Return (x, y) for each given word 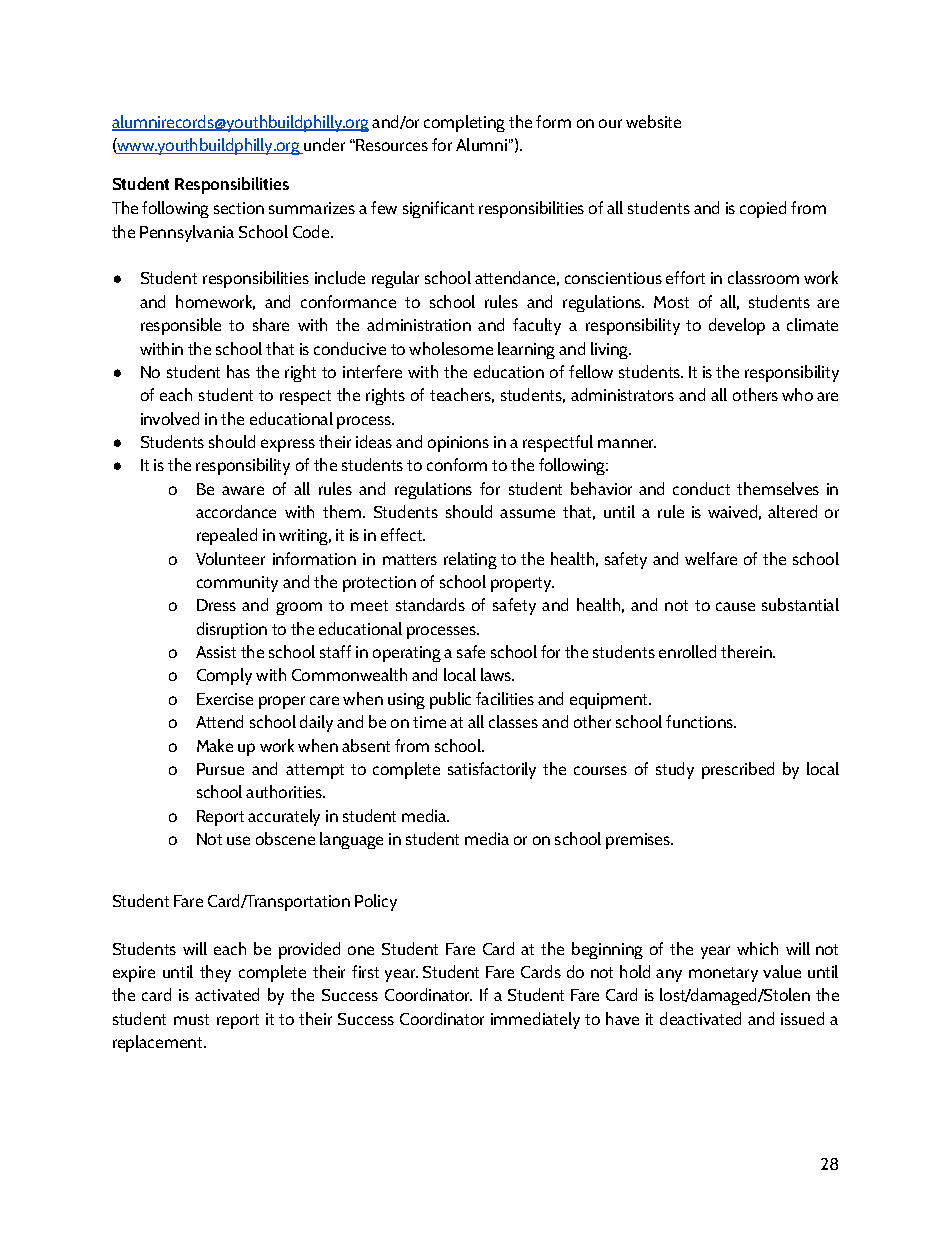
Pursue (220, 769)
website (653, 121)
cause (735, 606)
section (239, 208)
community (237, 584)
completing (464, 123)
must (191, 1019)
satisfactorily (492, 770)
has (238, 371)
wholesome (451, 348)
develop (737, 326)
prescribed (738, 770)
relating (470, 560)
